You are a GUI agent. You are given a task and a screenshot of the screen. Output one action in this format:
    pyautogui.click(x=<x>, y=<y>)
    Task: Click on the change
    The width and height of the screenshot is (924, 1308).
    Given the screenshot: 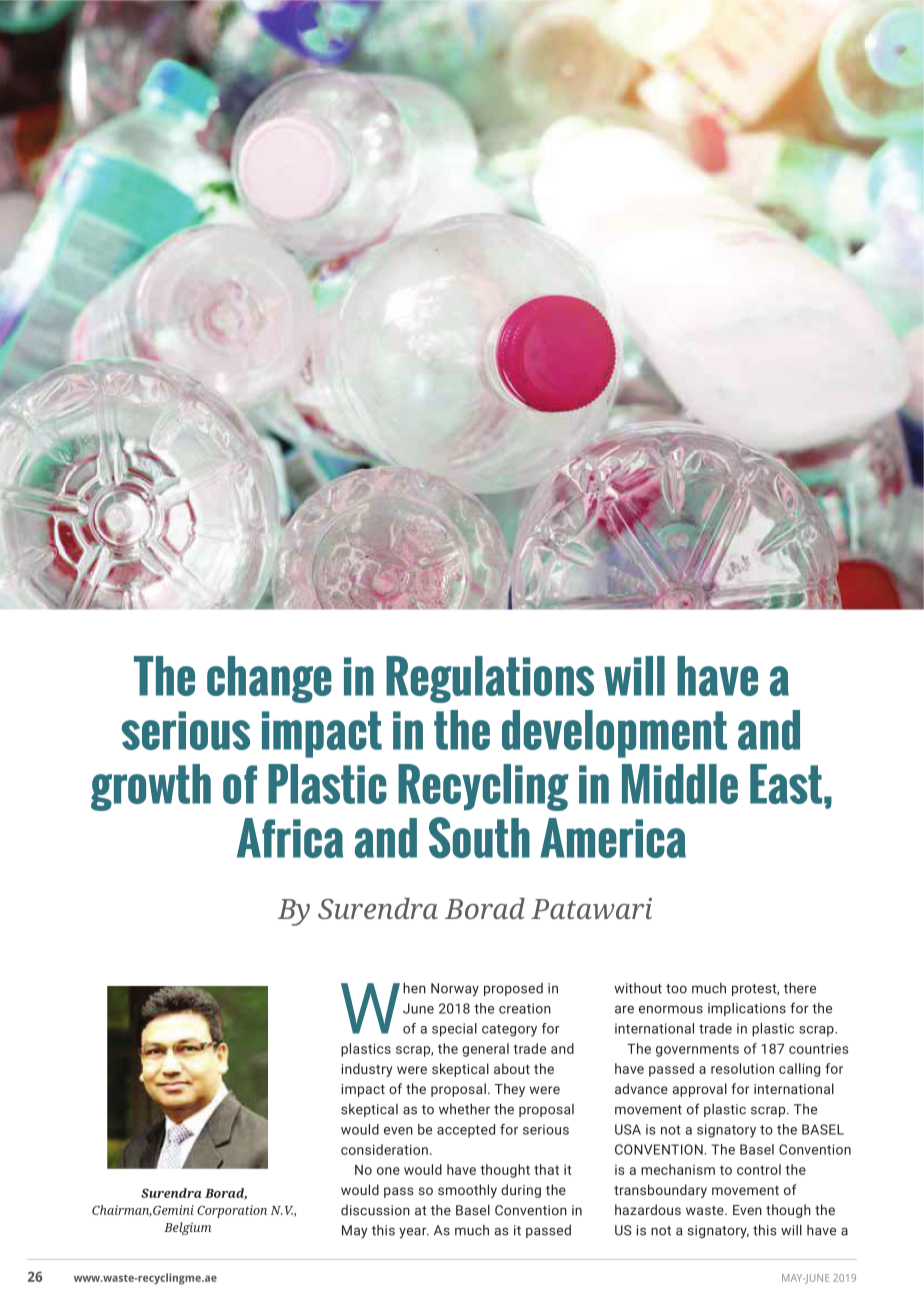 What is the action you would take?
    pyautogui.click(x=269, y=679)
